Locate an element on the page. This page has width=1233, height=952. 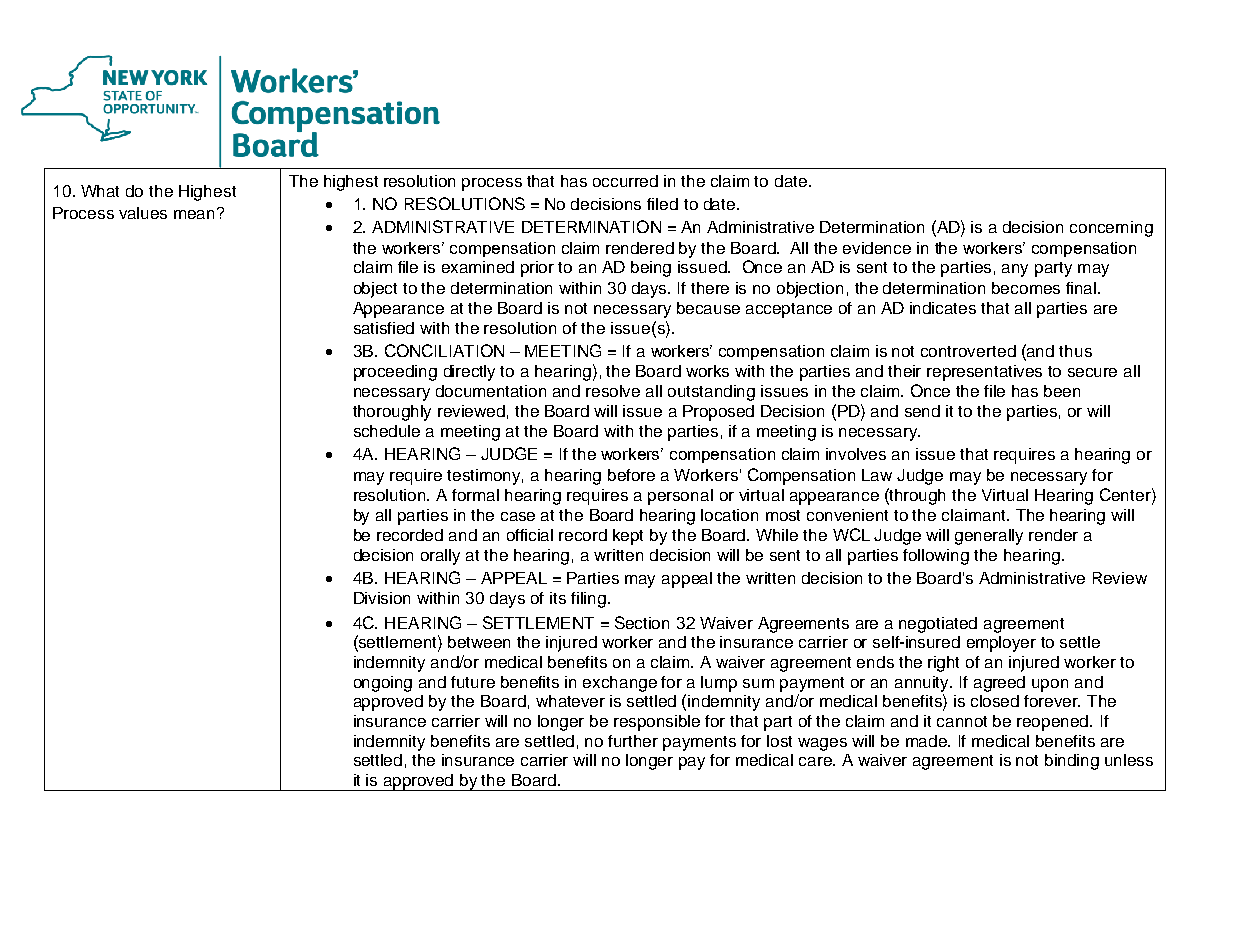
evidence is located at coordinates (877, 248).
